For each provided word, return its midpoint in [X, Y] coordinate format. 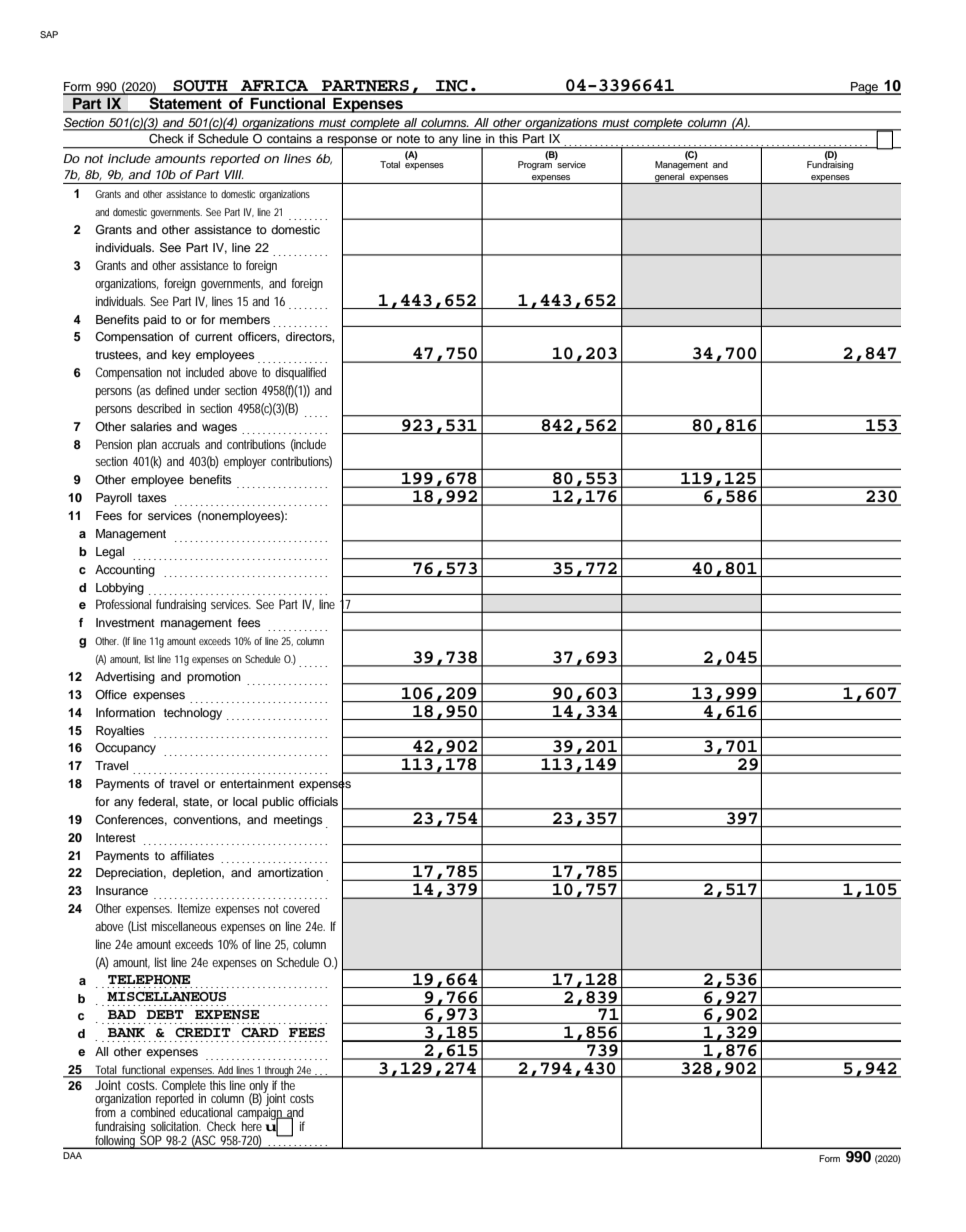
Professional [123, 604]
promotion [214, 678]
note [408, 139]
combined [153, 1111]
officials [318, 801]
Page [865, 88]
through [280, 1072]
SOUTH [200, 87]
